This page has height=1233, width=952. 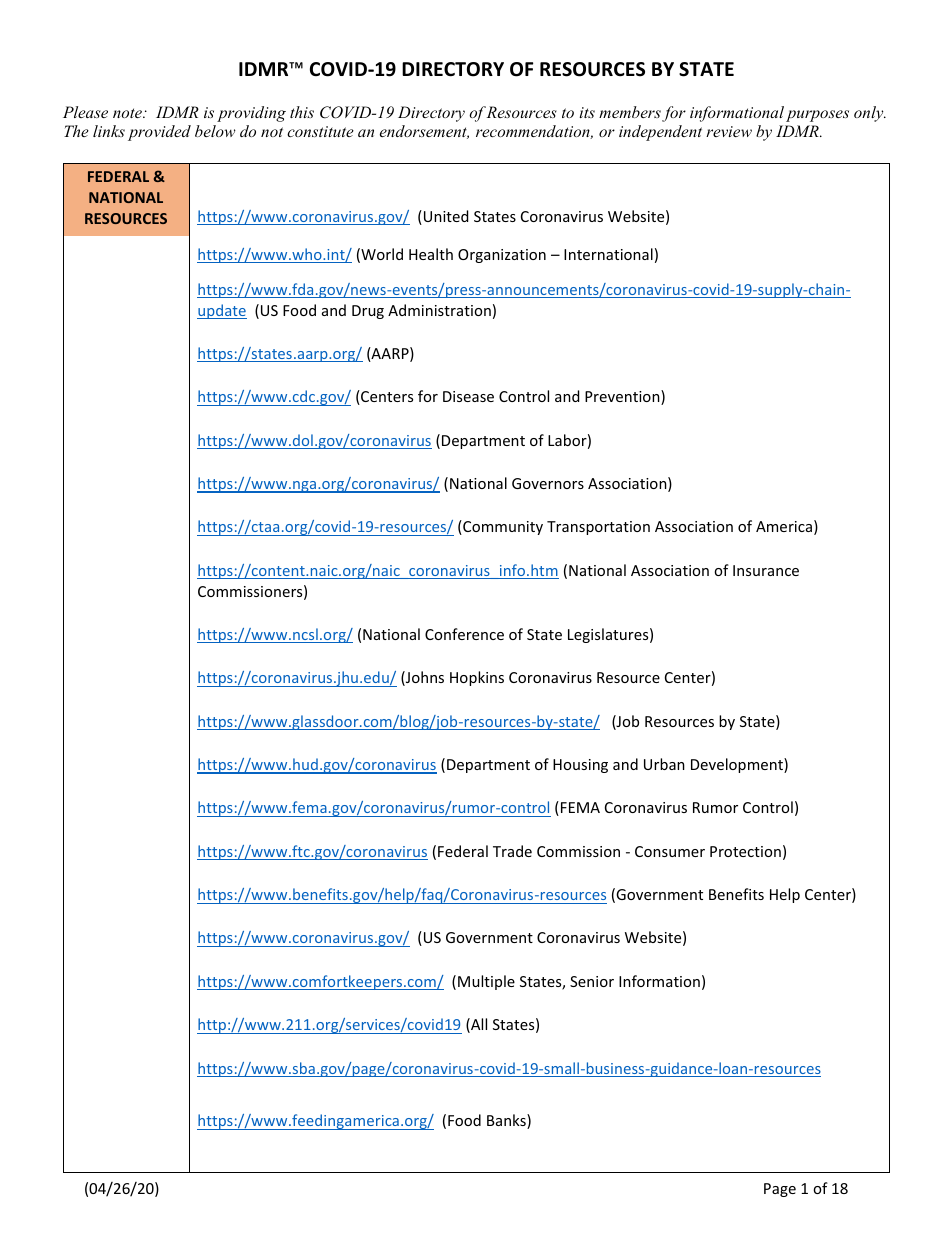 What do you see at coordinates (159, 133) in the page?
I see `provided` at bounding box center [159, 133].
